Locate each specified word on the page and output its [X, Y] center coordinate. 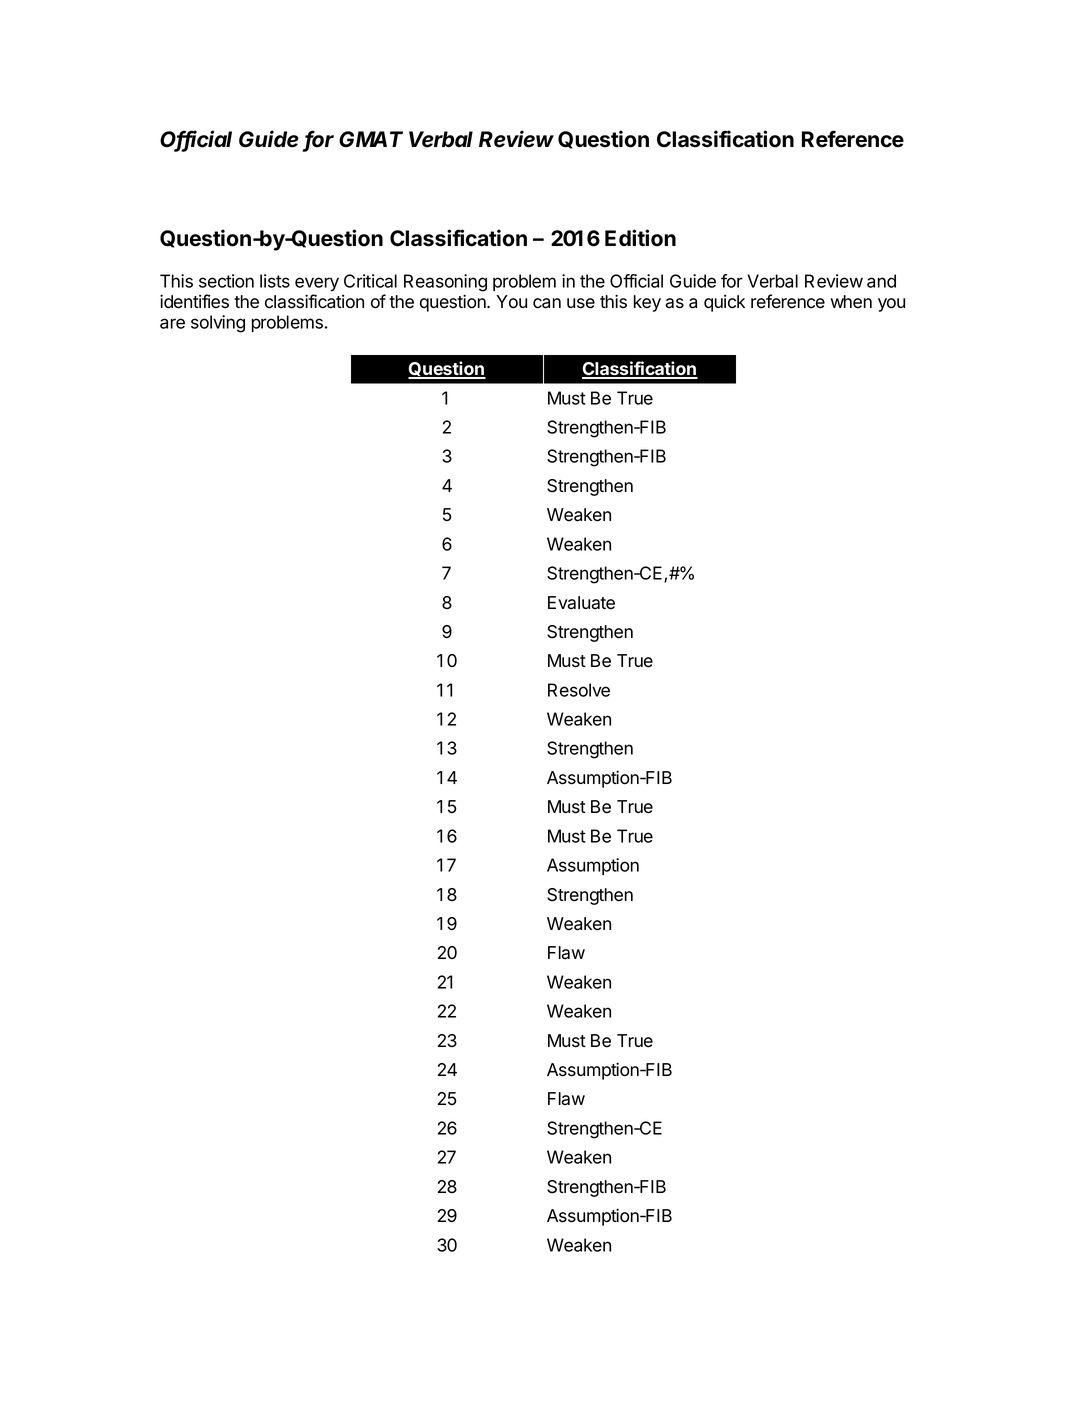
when [851, 302]
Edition [640, 238]
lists [275, 281]
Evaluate [581, 603]
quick [724, 303]
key [647, 303]
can [547, 303]
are [172, 323]
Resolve [579, 690]
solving [218, 324]
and [881, 281]
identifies [194, 301]
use [581, 303]
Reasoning [445, 283]
